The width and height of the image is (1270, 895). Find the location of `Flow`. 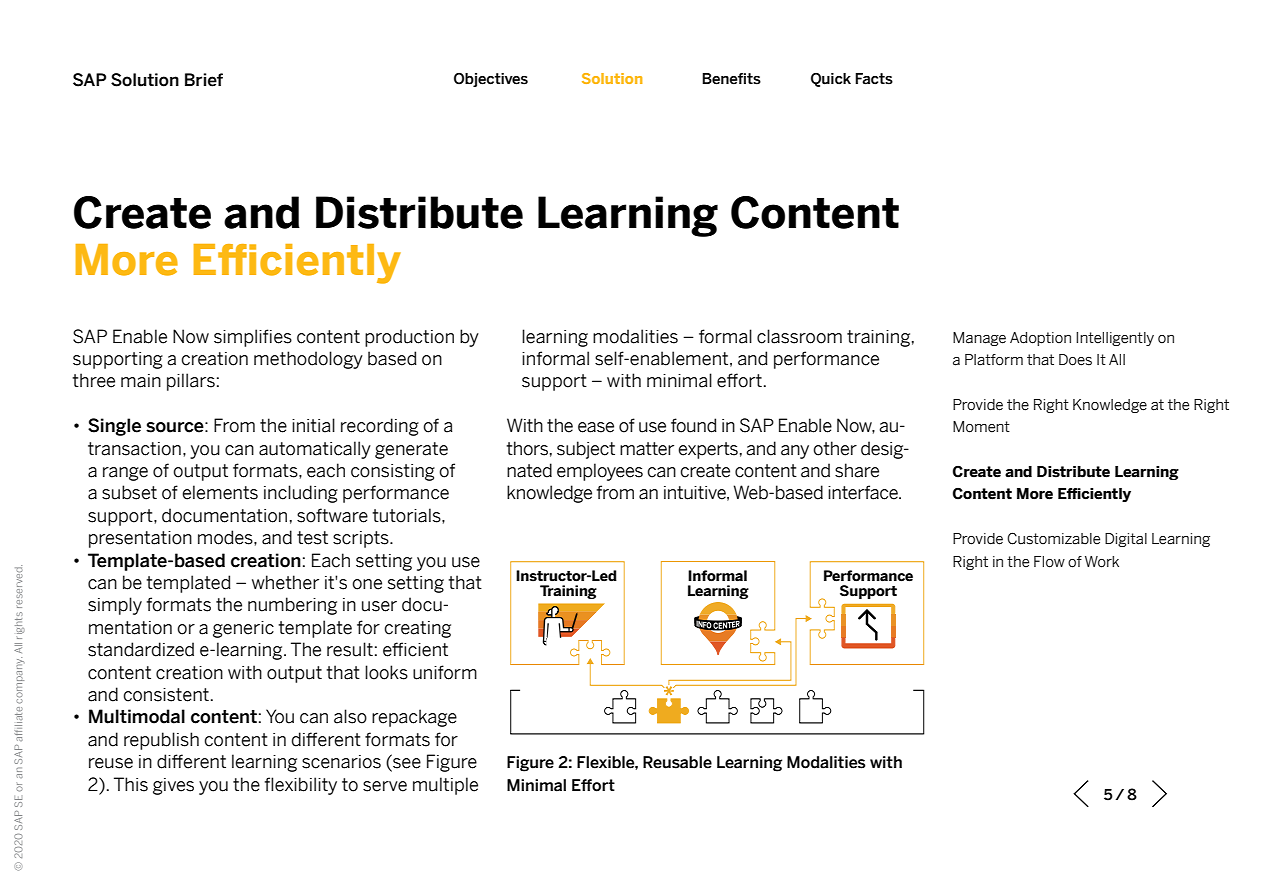

Flow is located at coordinates (1049, 562).
